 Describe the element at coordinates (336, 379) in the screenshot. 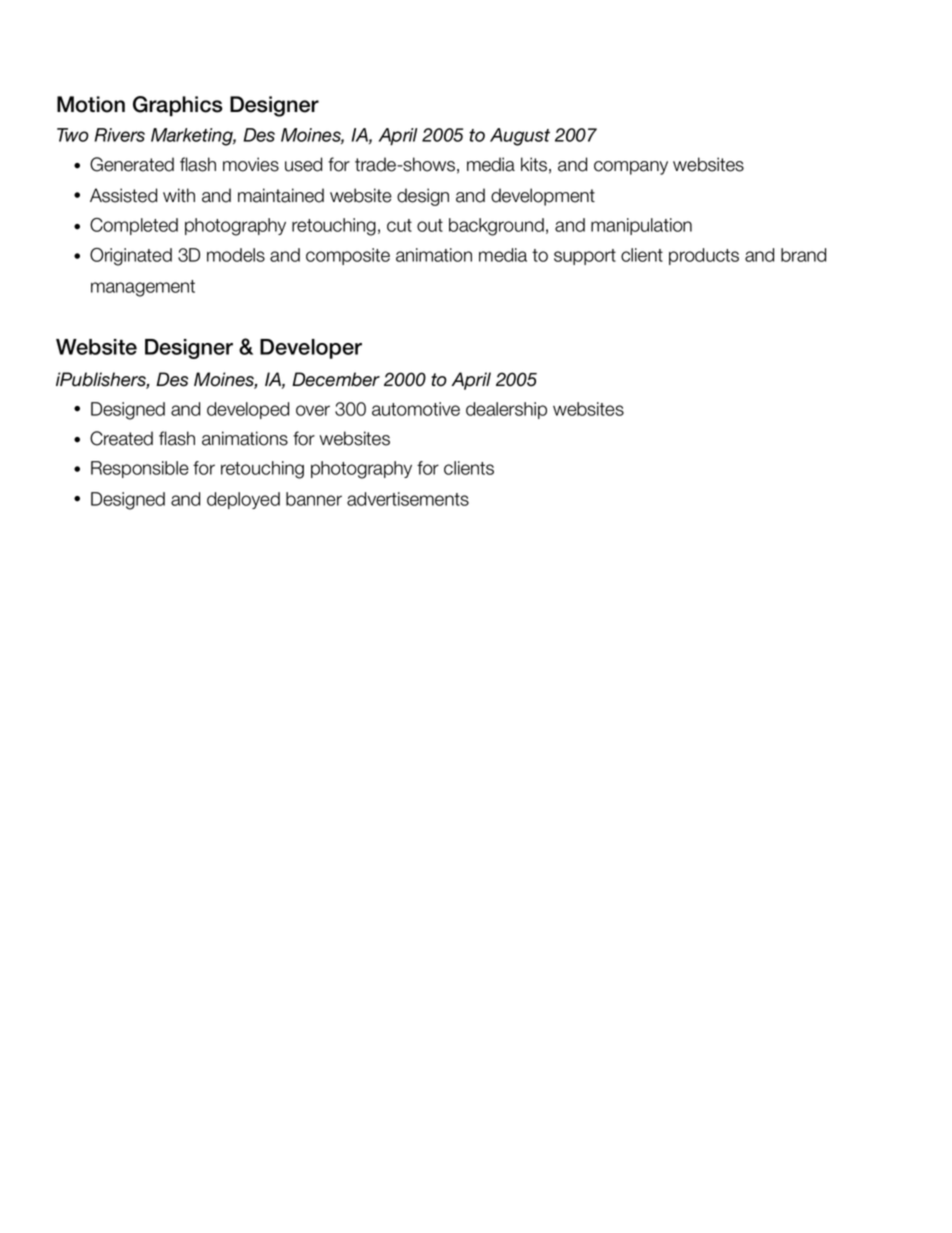

I see `December` at that location.
